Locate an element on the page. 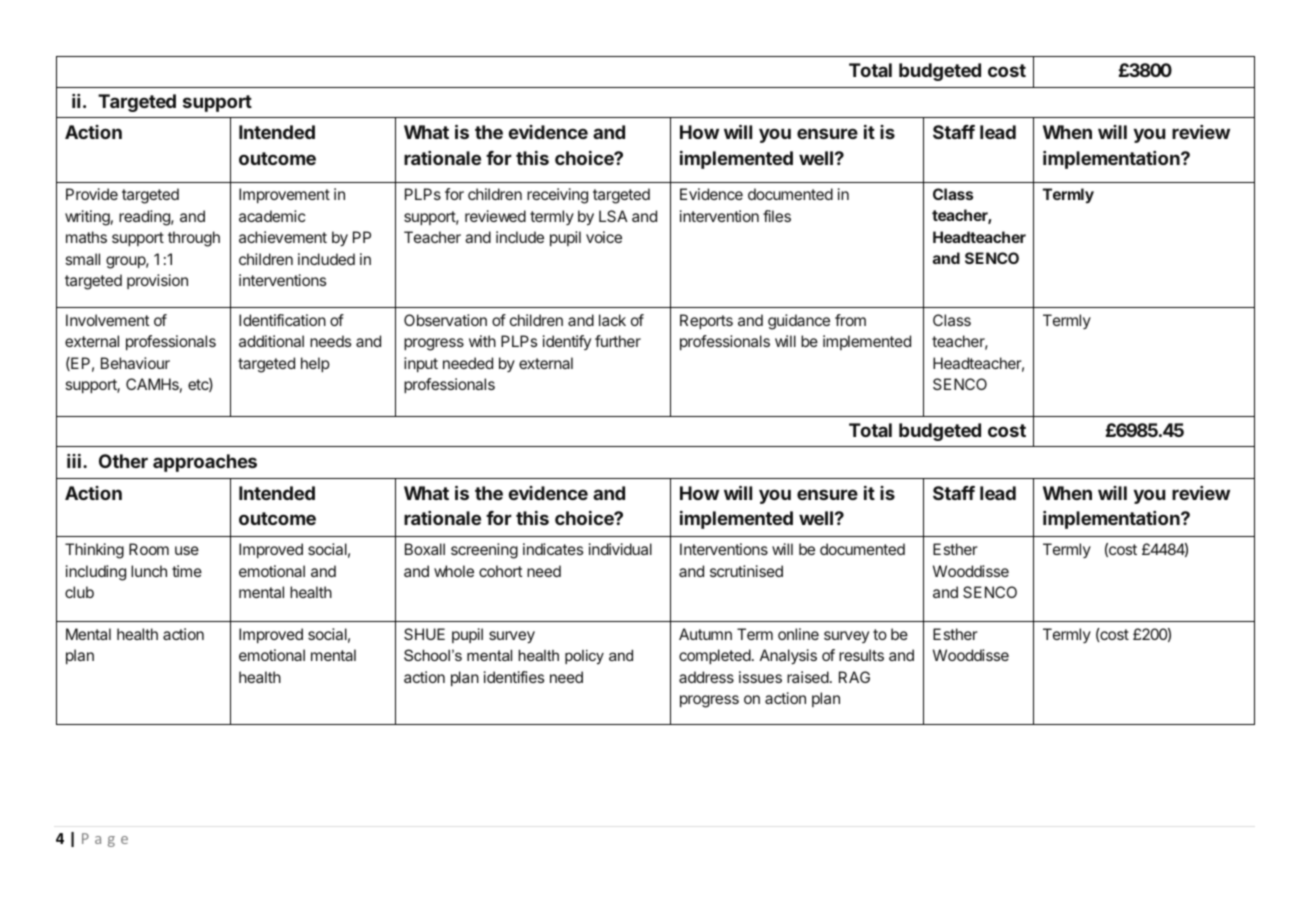  identifies is located at coordinates (514, 677).
